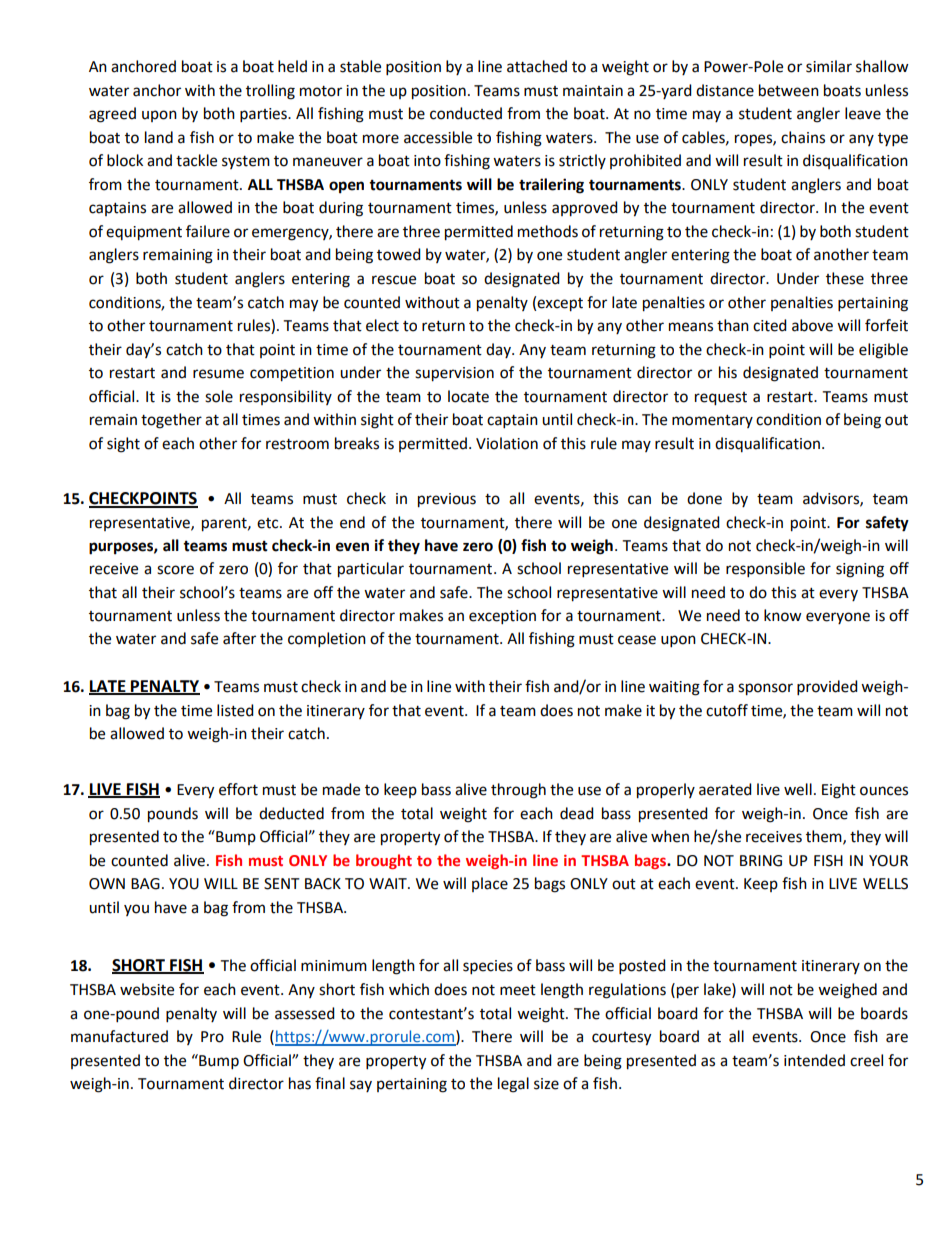 The image size is (952, 1233). I want to click on manufactured, so click(119, 1036).
